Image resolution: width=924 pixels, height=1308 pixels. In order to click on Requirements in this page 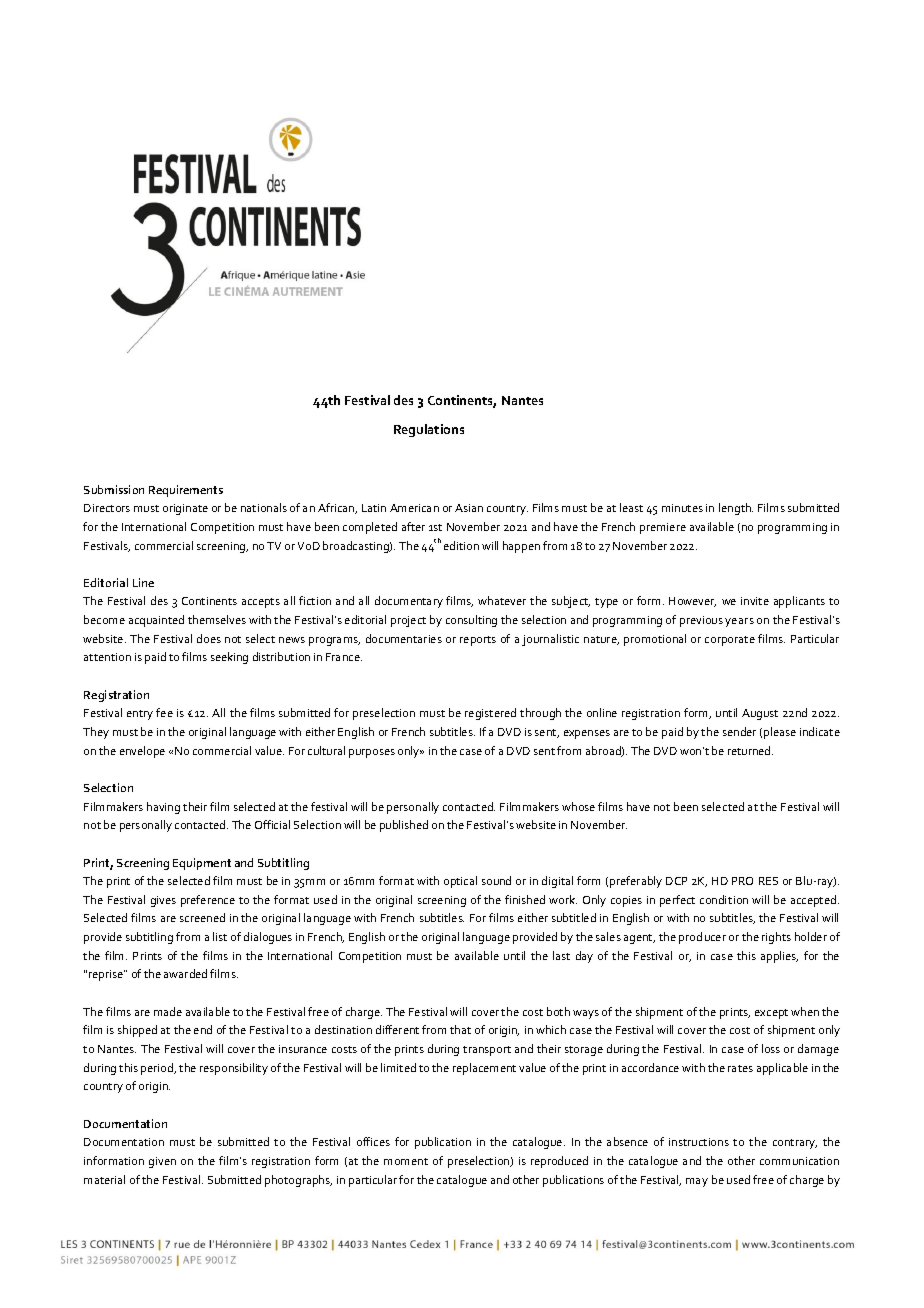, I will do `click(186, 491)`.
